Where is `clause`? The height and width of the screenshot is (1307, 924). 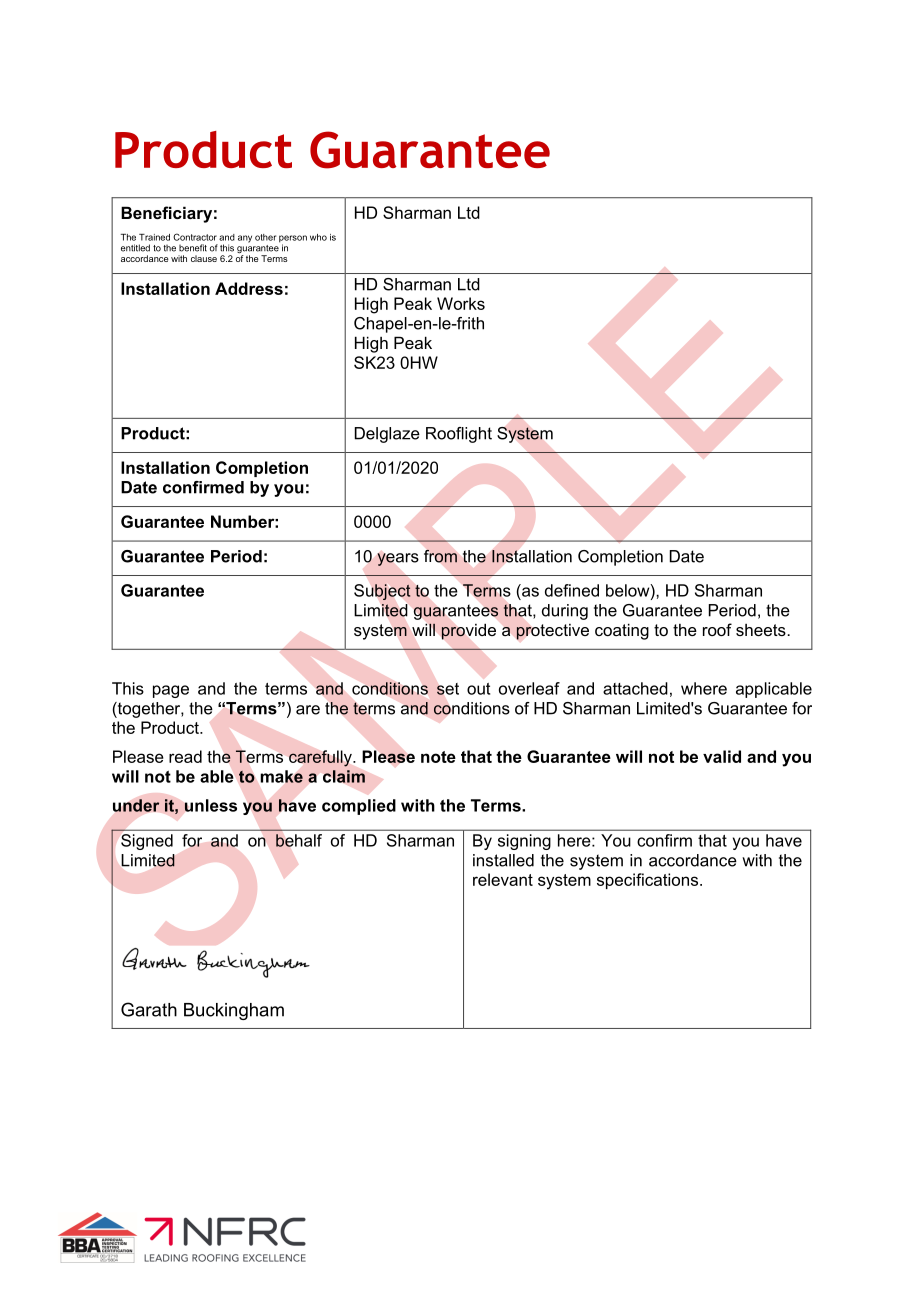
clause is located at coordinates (204, 258).
